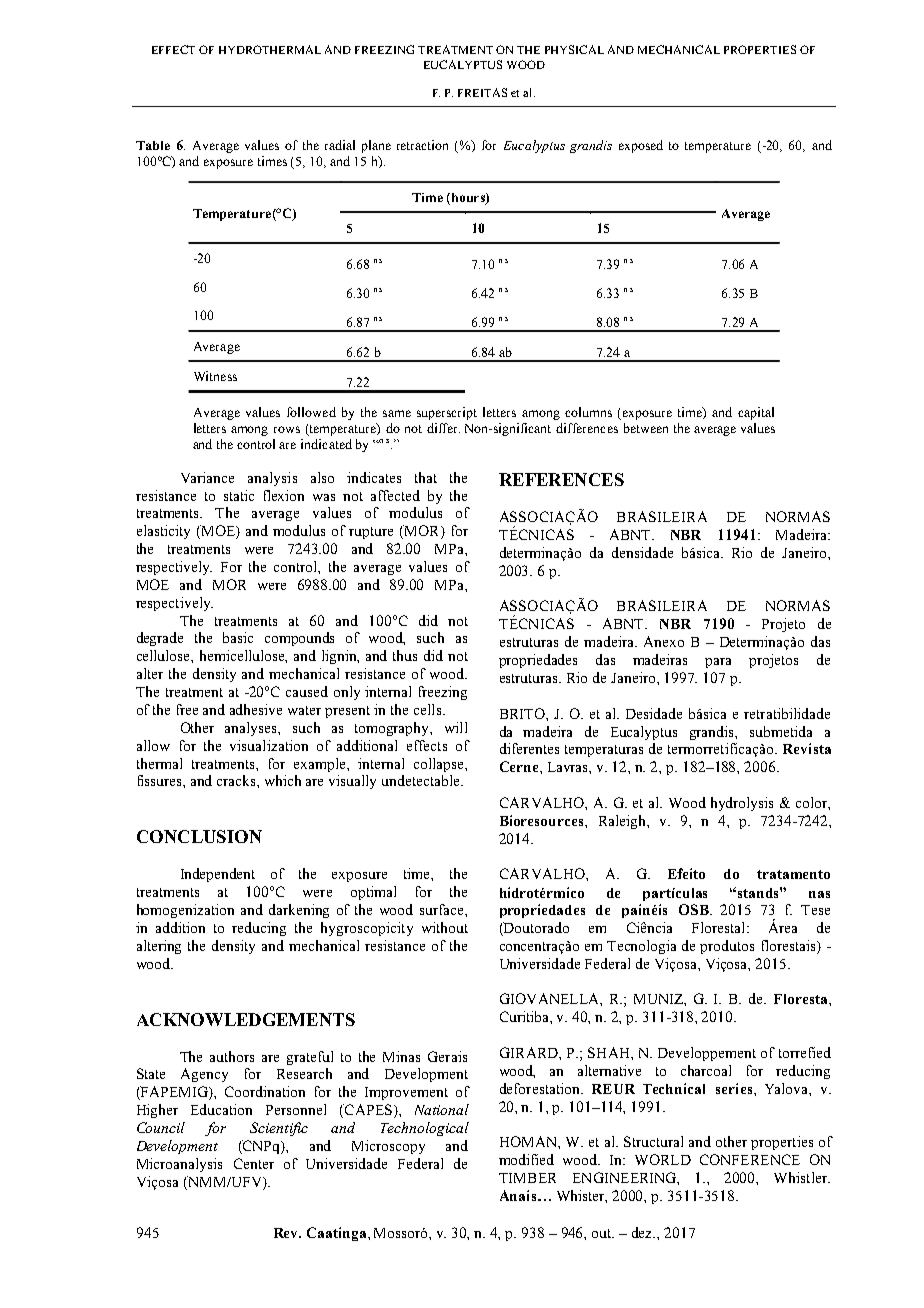  What do you see at coordinates (482, 92) in the screenshot?
I see `FREITAS` at bounding box center [482, 92].
